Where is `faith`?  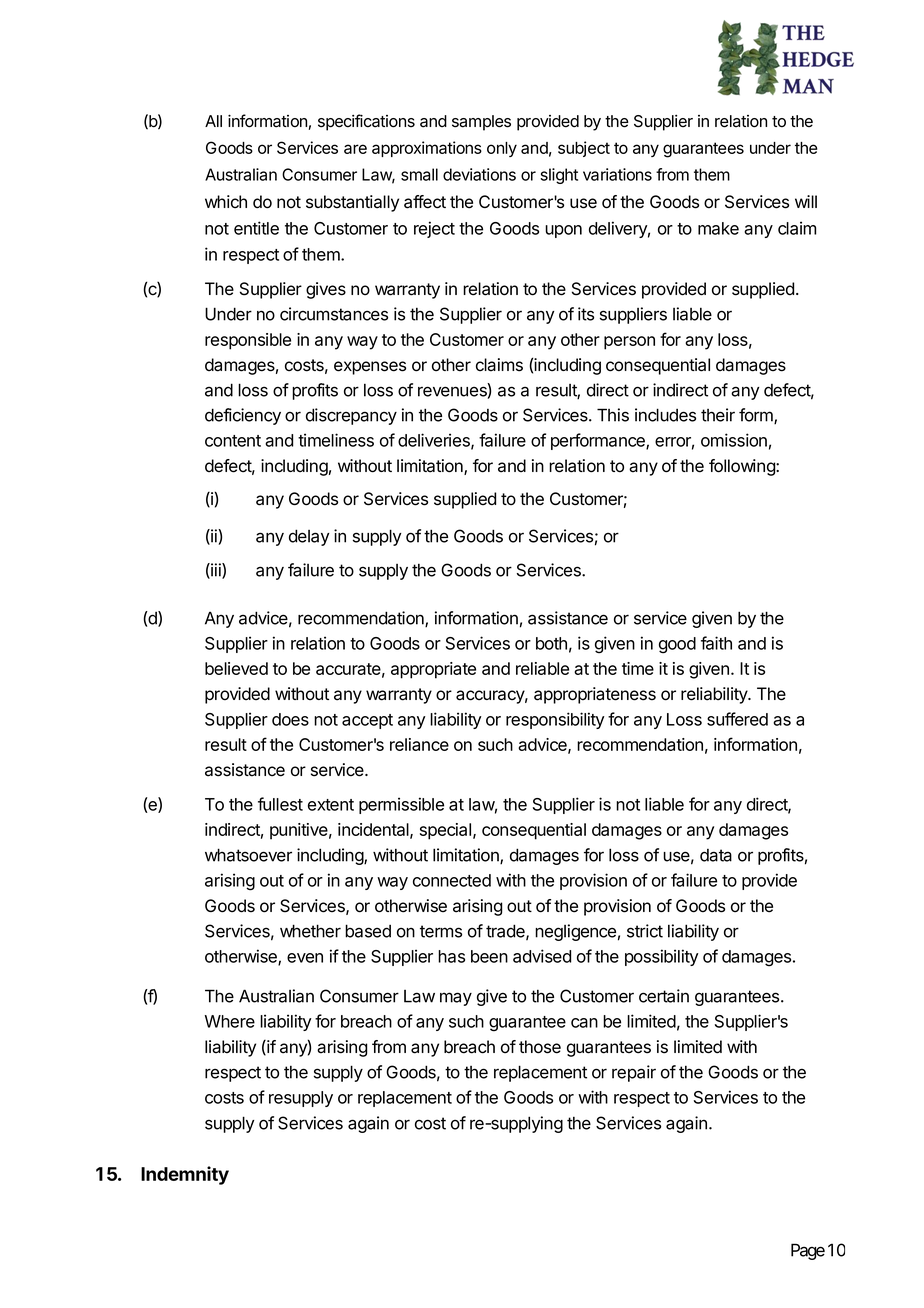 faith is located at coordinates (716, 643).
